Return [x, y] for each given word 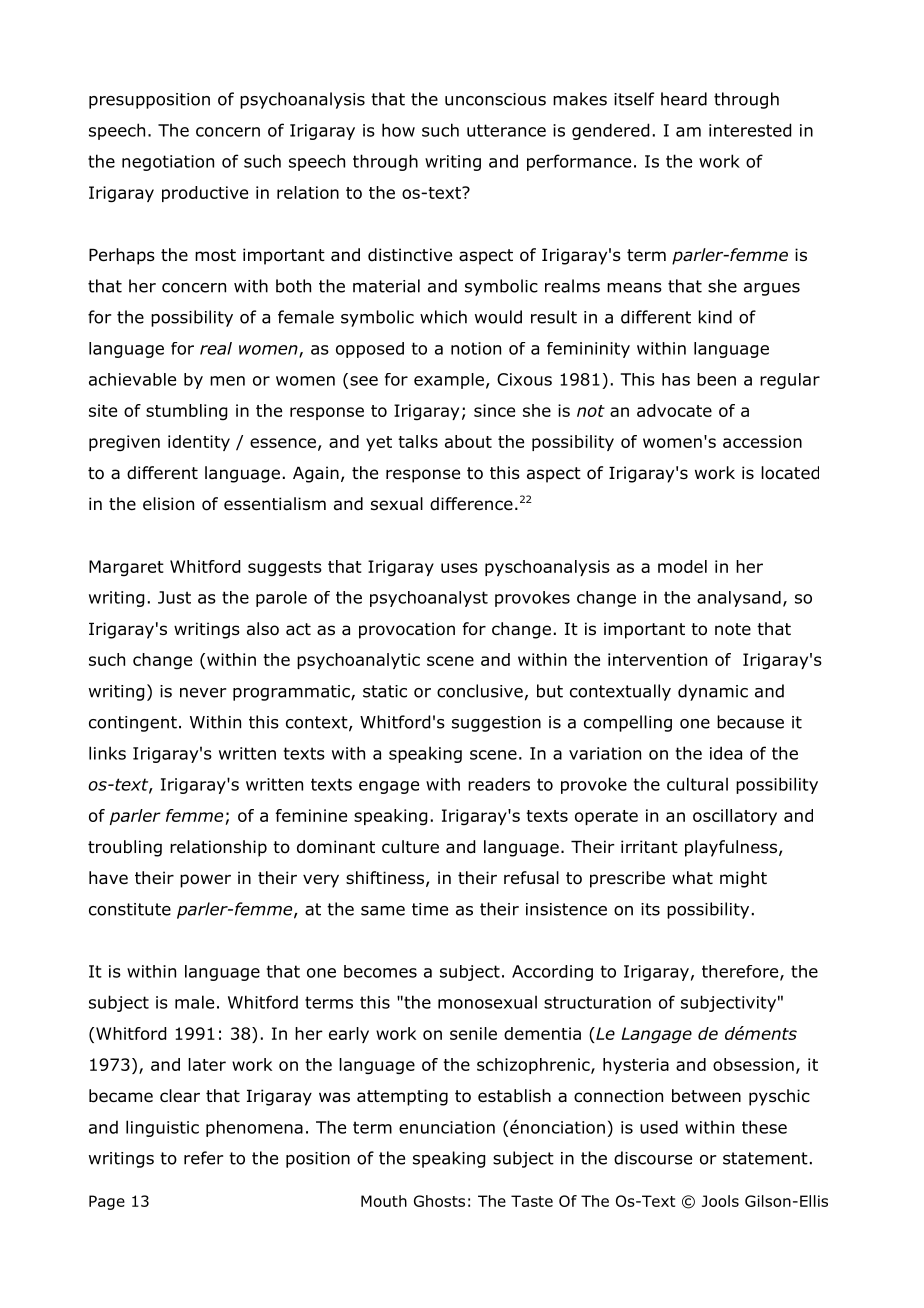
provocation [407, 630]
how [398, 130]
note [733, 629]
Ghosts [439, 1201]
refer [203, 1158]
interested [750, 130]
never [203, 693]
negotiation [168, 163]
